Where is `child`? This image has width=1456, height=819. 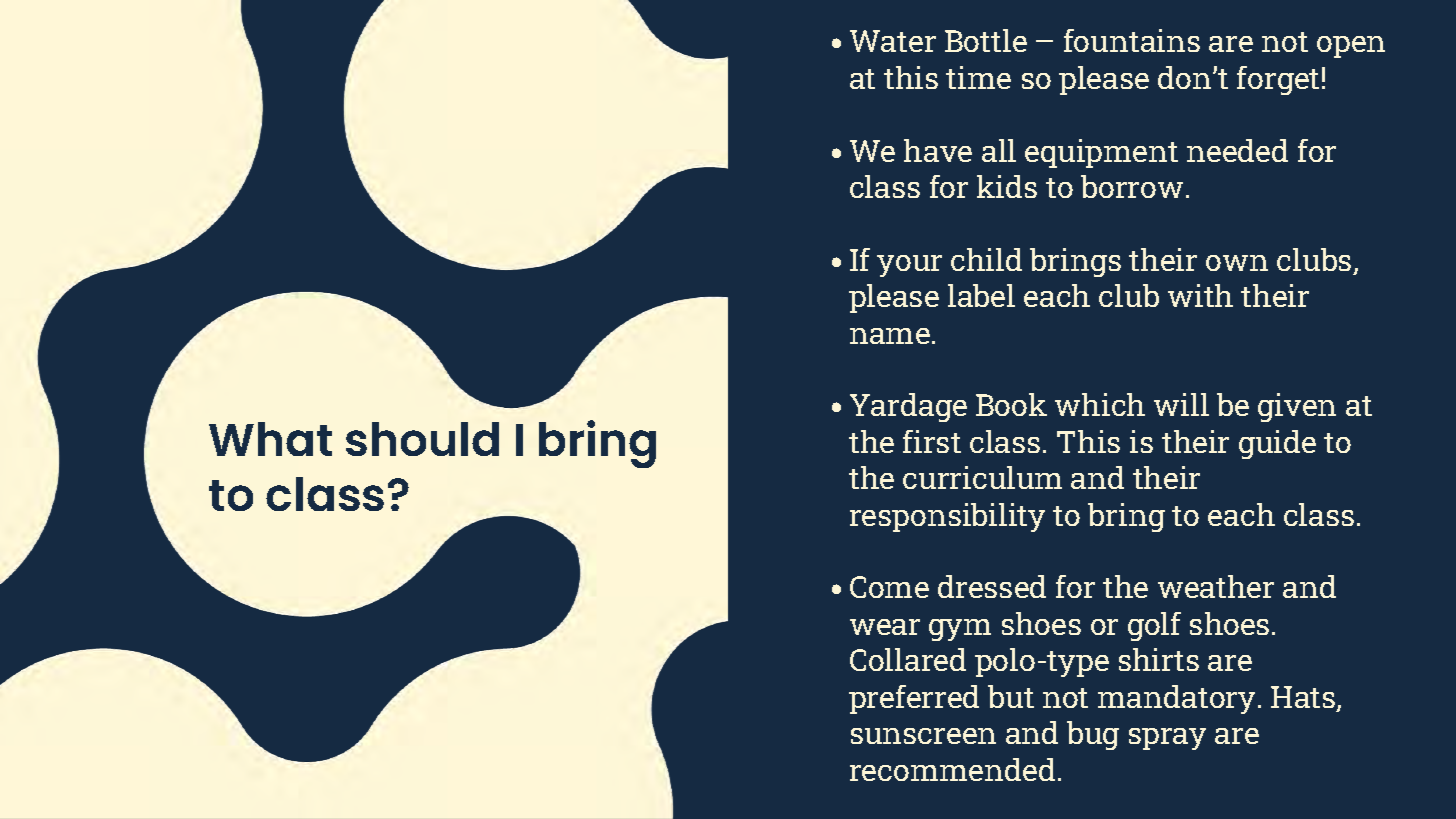
child is located at coordinates (986, 259).
